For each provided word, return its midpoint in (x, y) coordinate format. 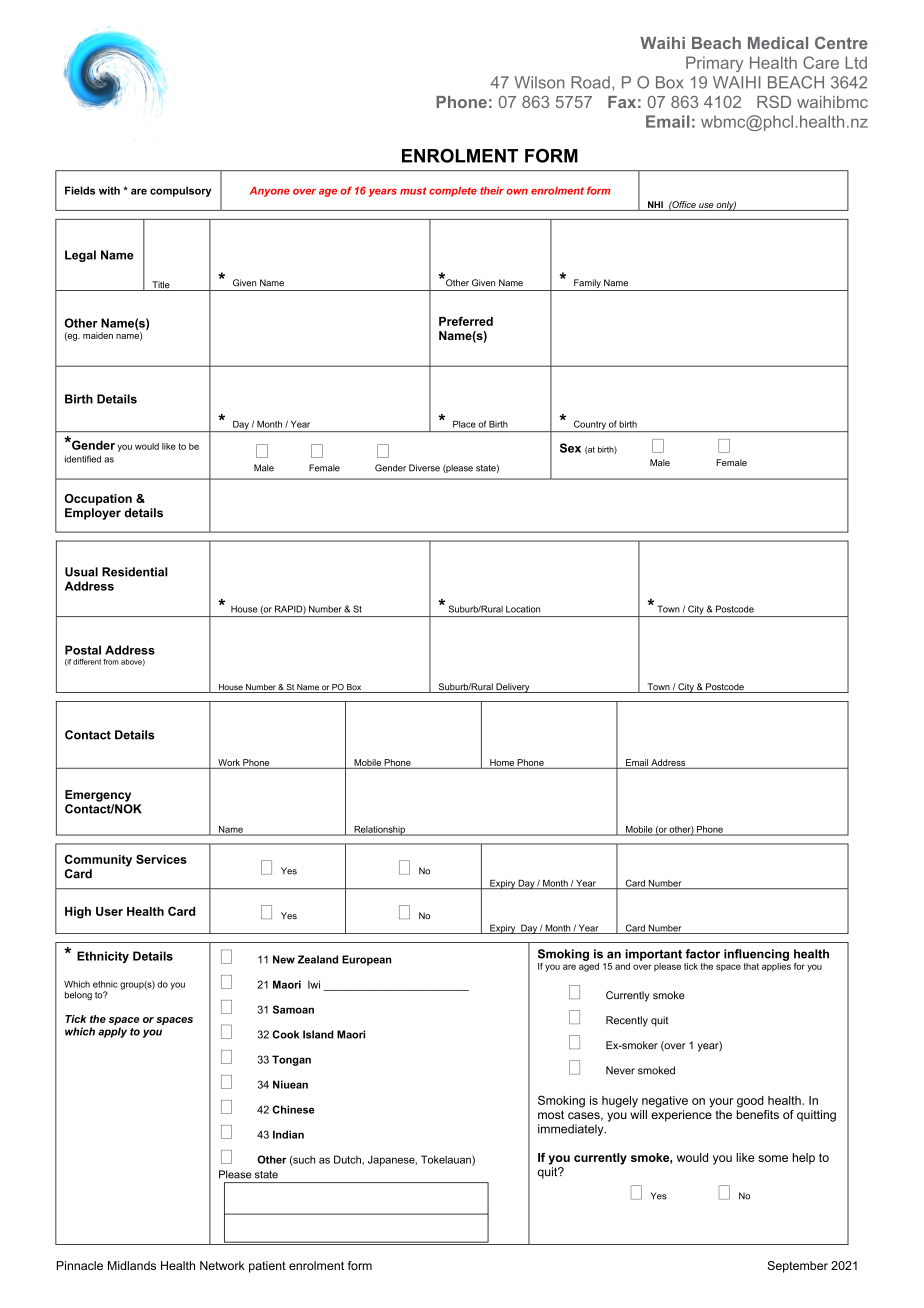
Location (523, 609)
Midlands (132, 1265)
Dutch (347, 1159)
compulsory (180, 191)
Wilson (539, 82)
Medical (778, 43)
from (111, 662)
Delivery (513, 688)
